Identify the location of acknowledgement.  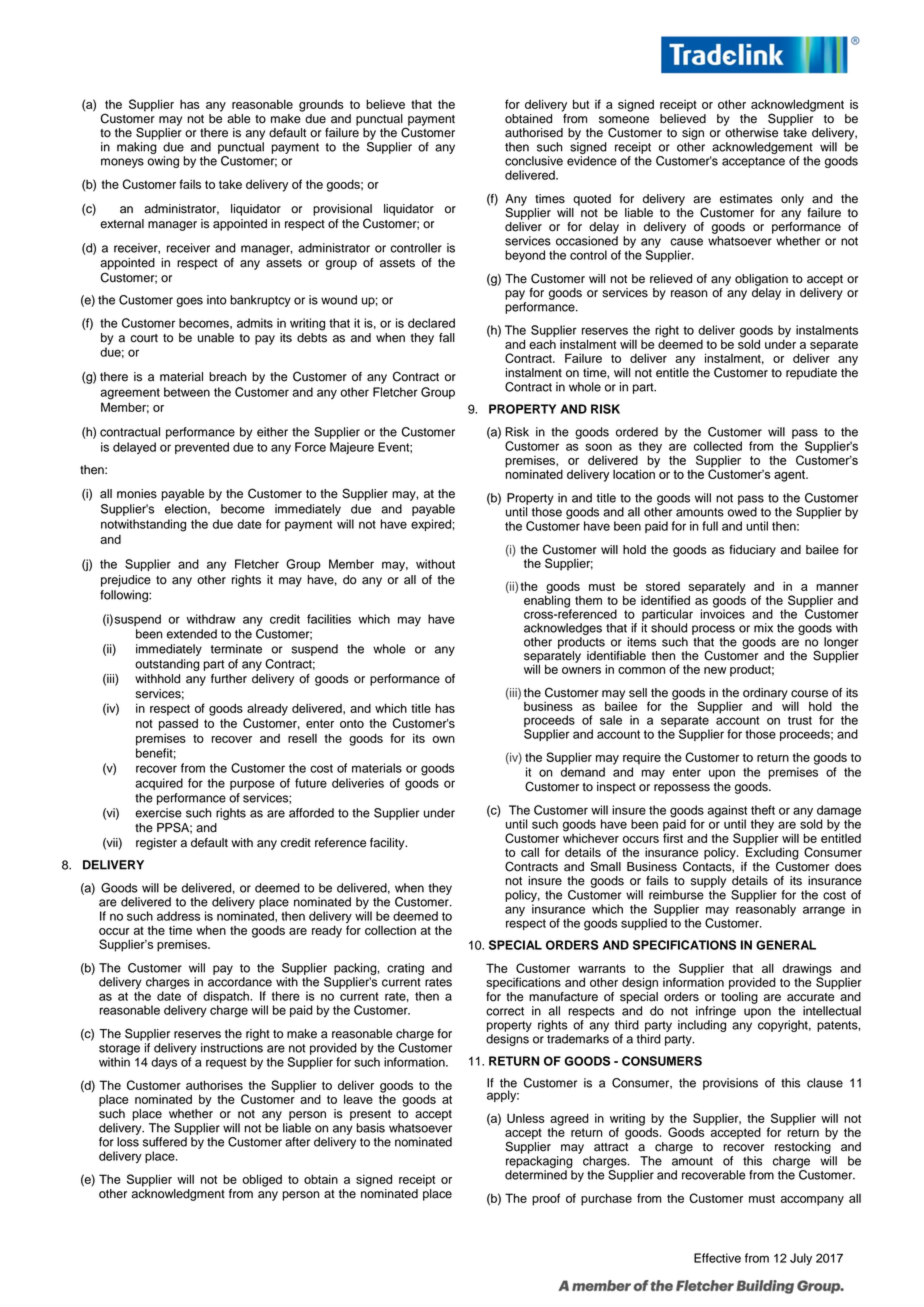
(762, 148).
